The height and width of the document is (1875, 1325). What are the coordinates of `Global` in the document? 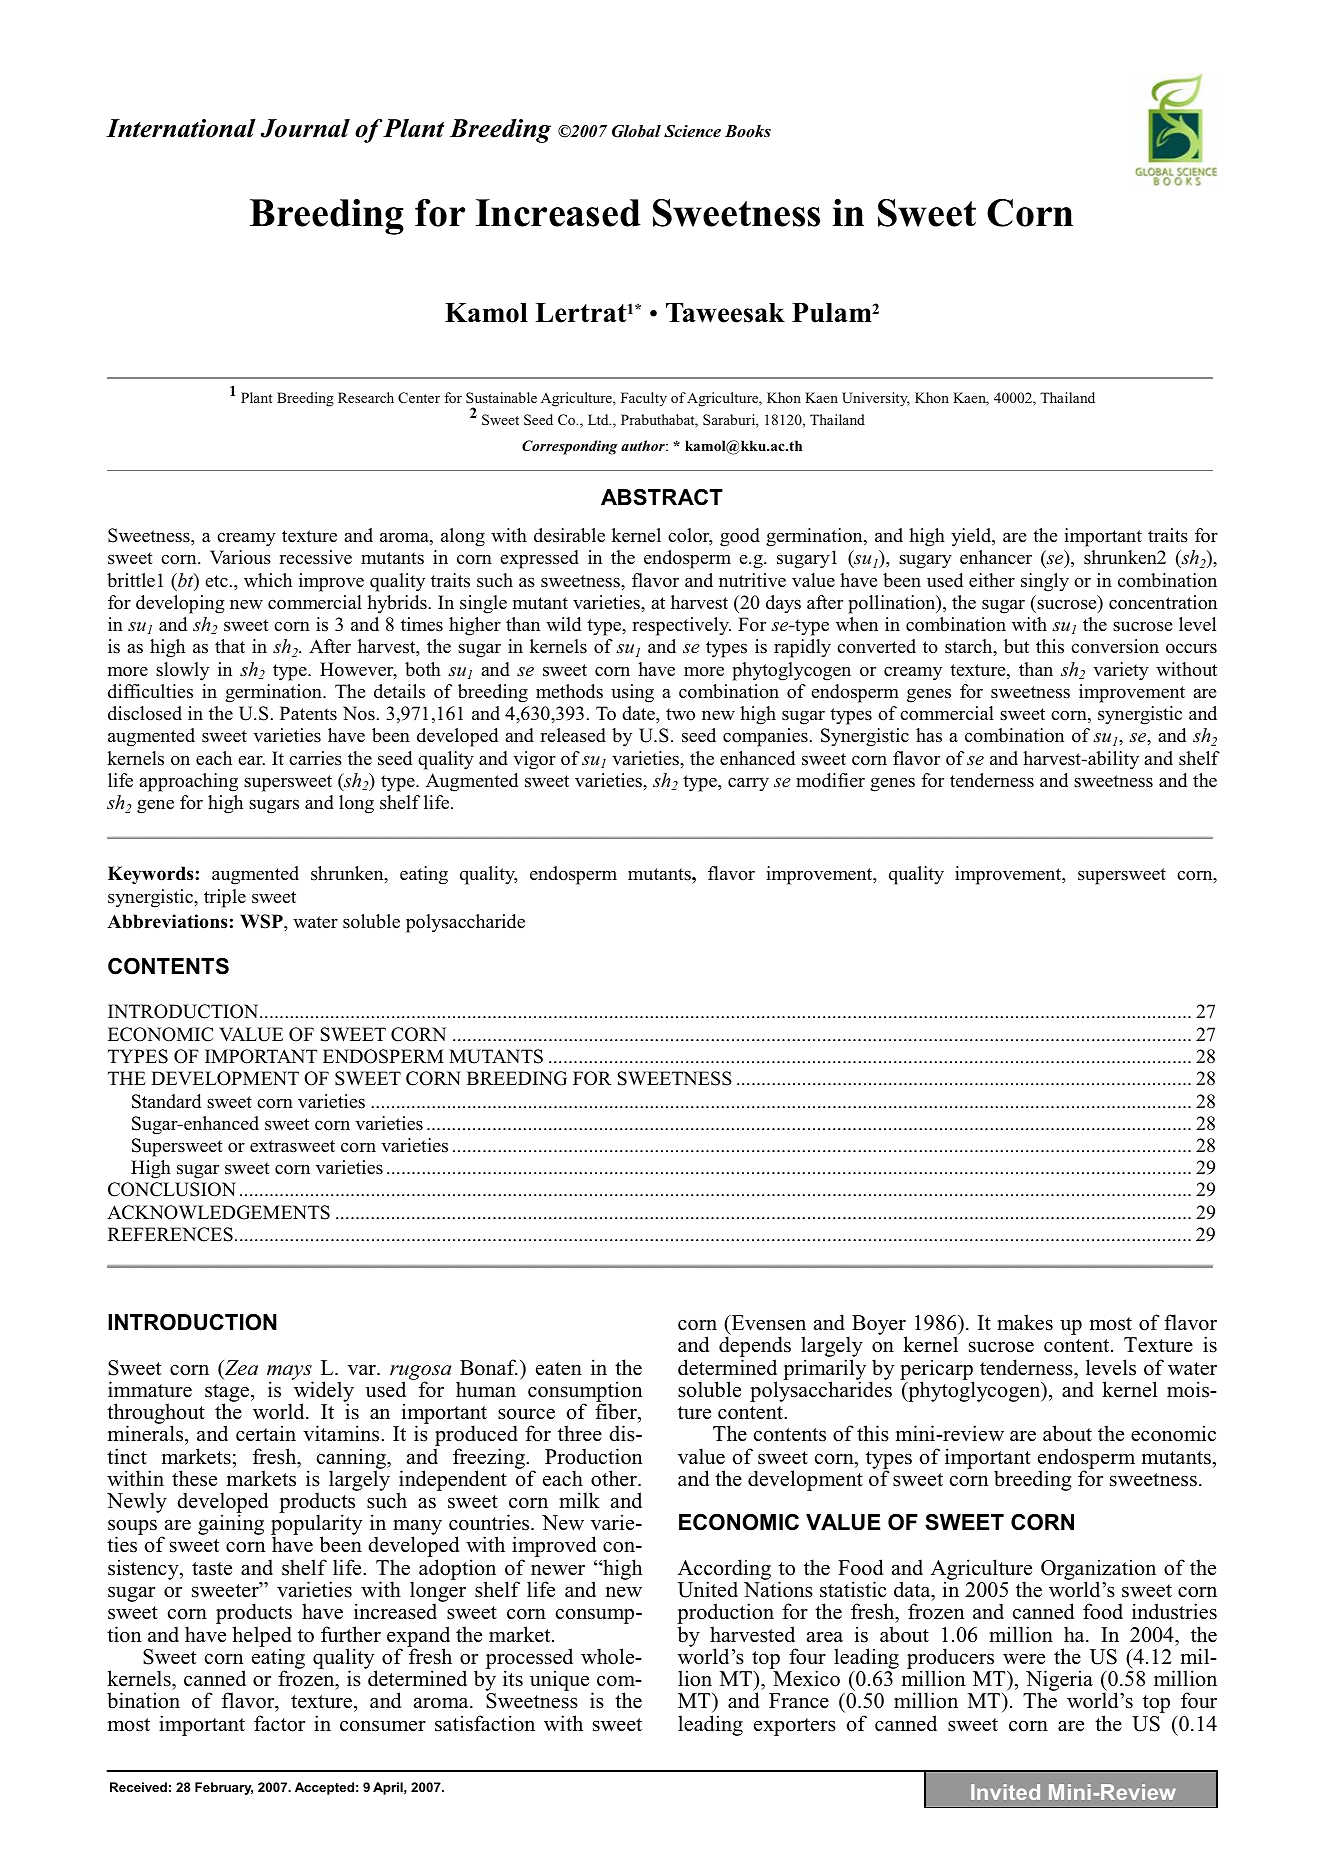 It's located at (636, 131).
